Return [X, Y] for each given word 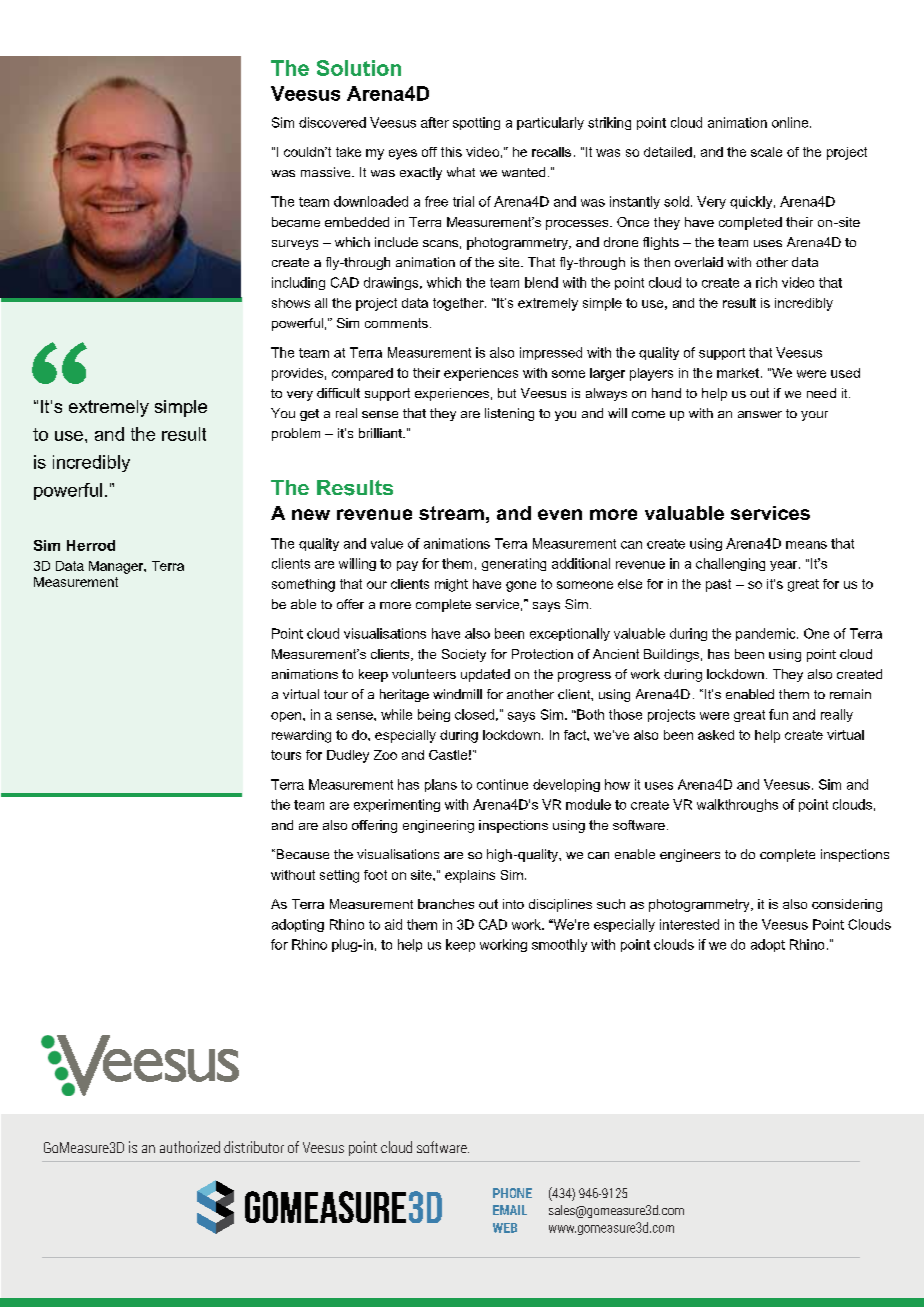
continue [502, 784]
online [791, 122]
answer [760, 414]
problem [296, 434]
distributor [254, 1147]
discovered [332, 122]
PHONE [512, 1193]
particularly [550, 123]
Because [301, 854]
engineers [690, 855]
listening [509, 414]
